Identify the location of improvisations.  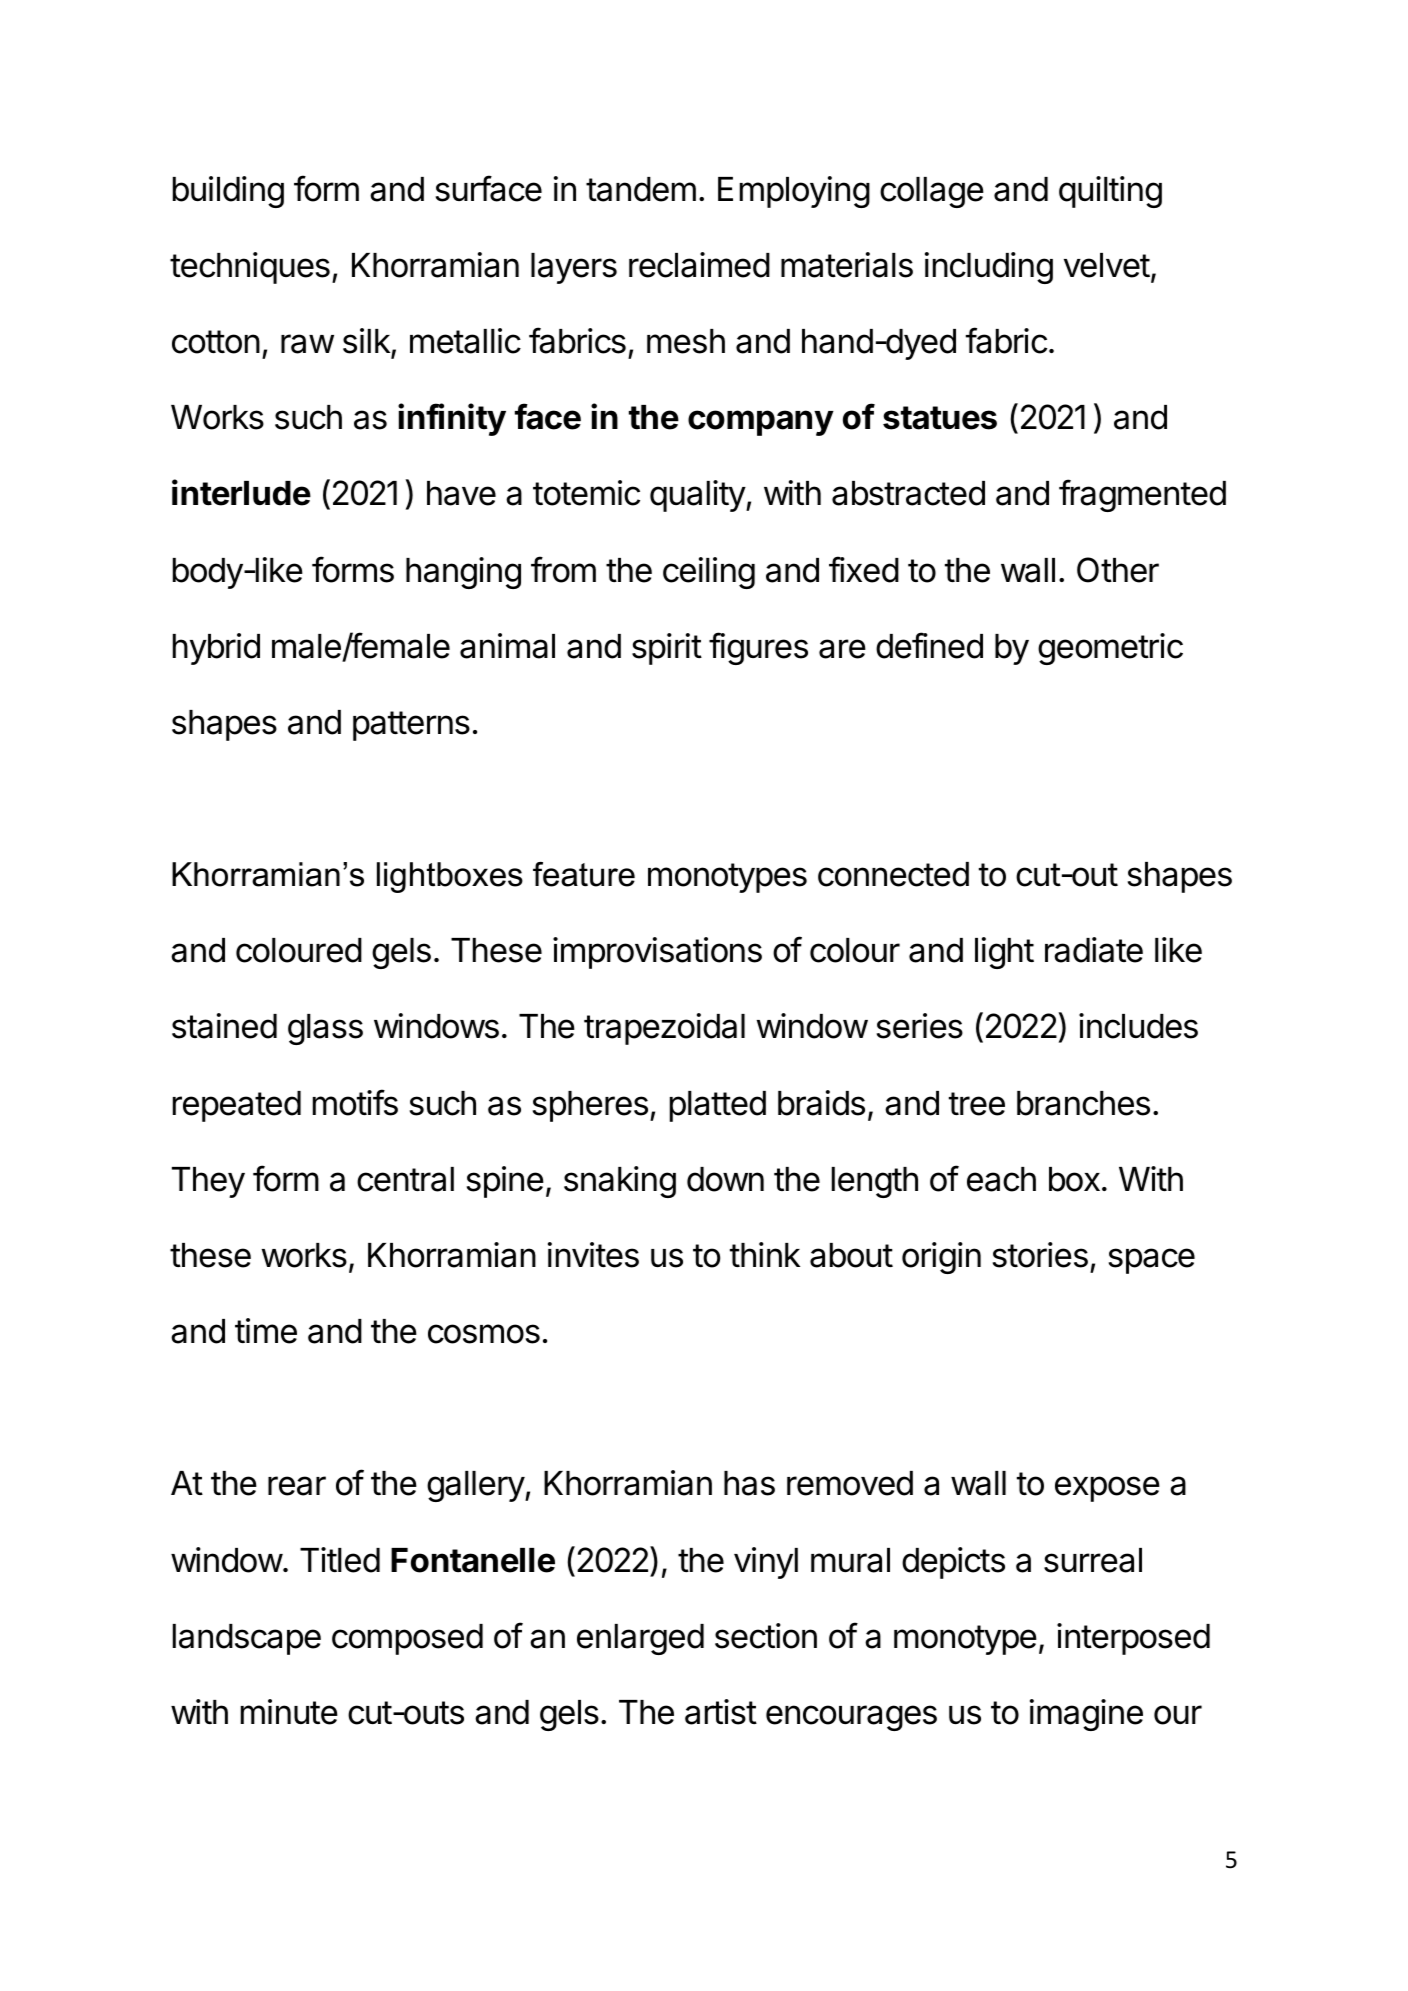
(657, 953).
